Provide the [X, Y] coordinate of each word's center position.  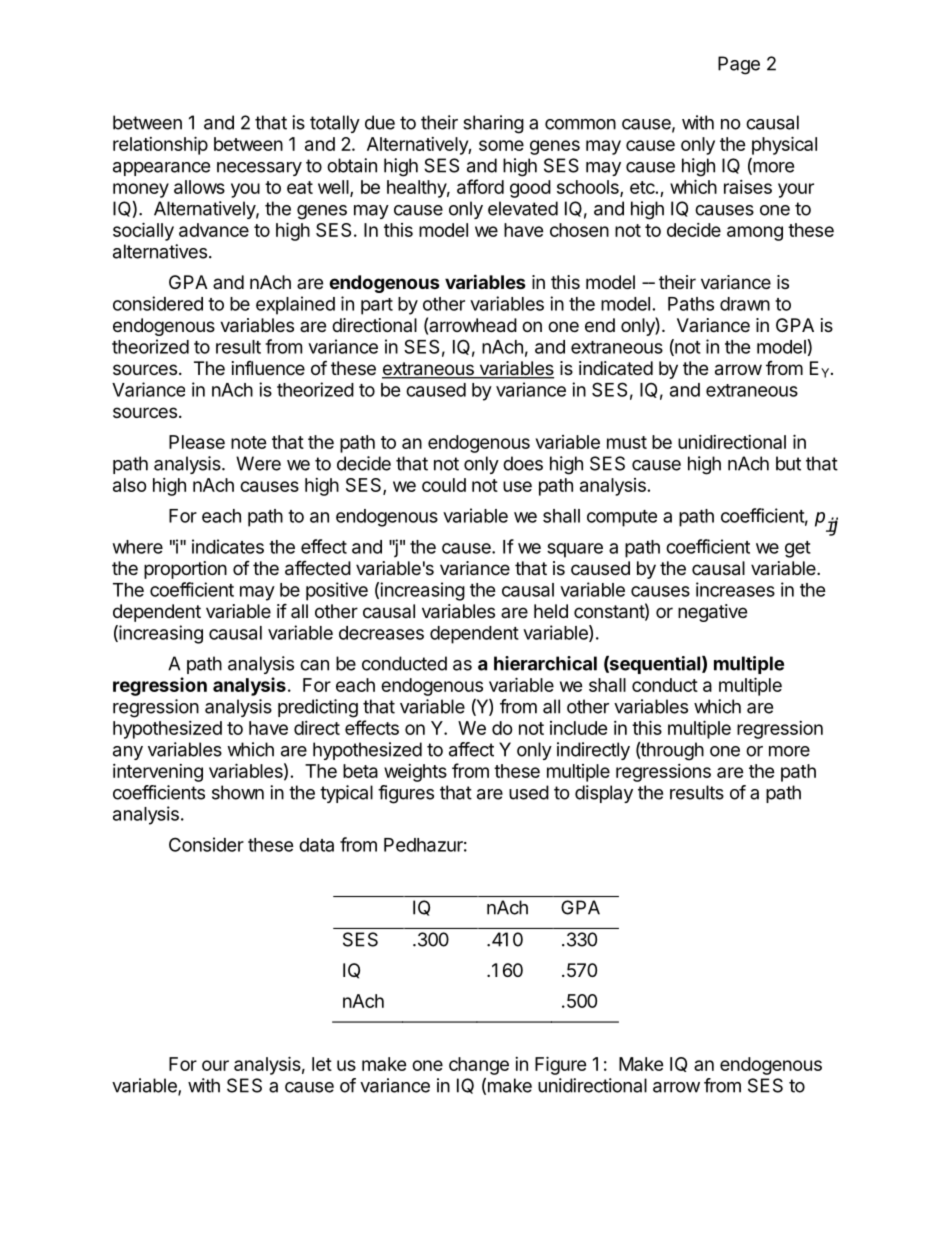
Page [739, 65]
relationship [160, 145]
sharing [493, 124]
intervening [158, 773]
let [322, 1064]
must [627, 442]
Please [197, 442]
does [523, 463]
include [579, 728]
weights [415, 773]
